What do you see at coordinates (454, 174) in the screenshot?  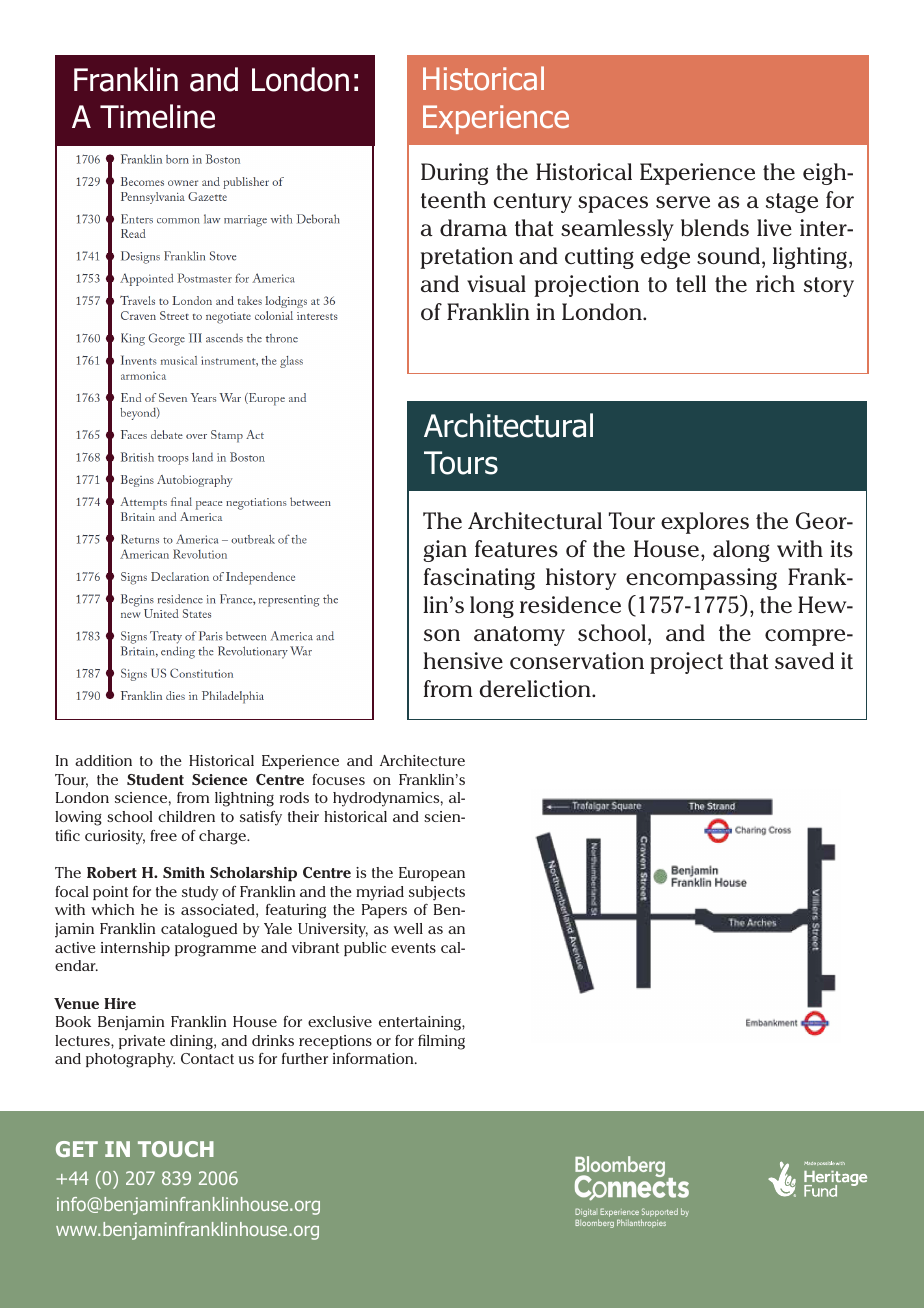 I see `During` at bounding box center [454, 174].
